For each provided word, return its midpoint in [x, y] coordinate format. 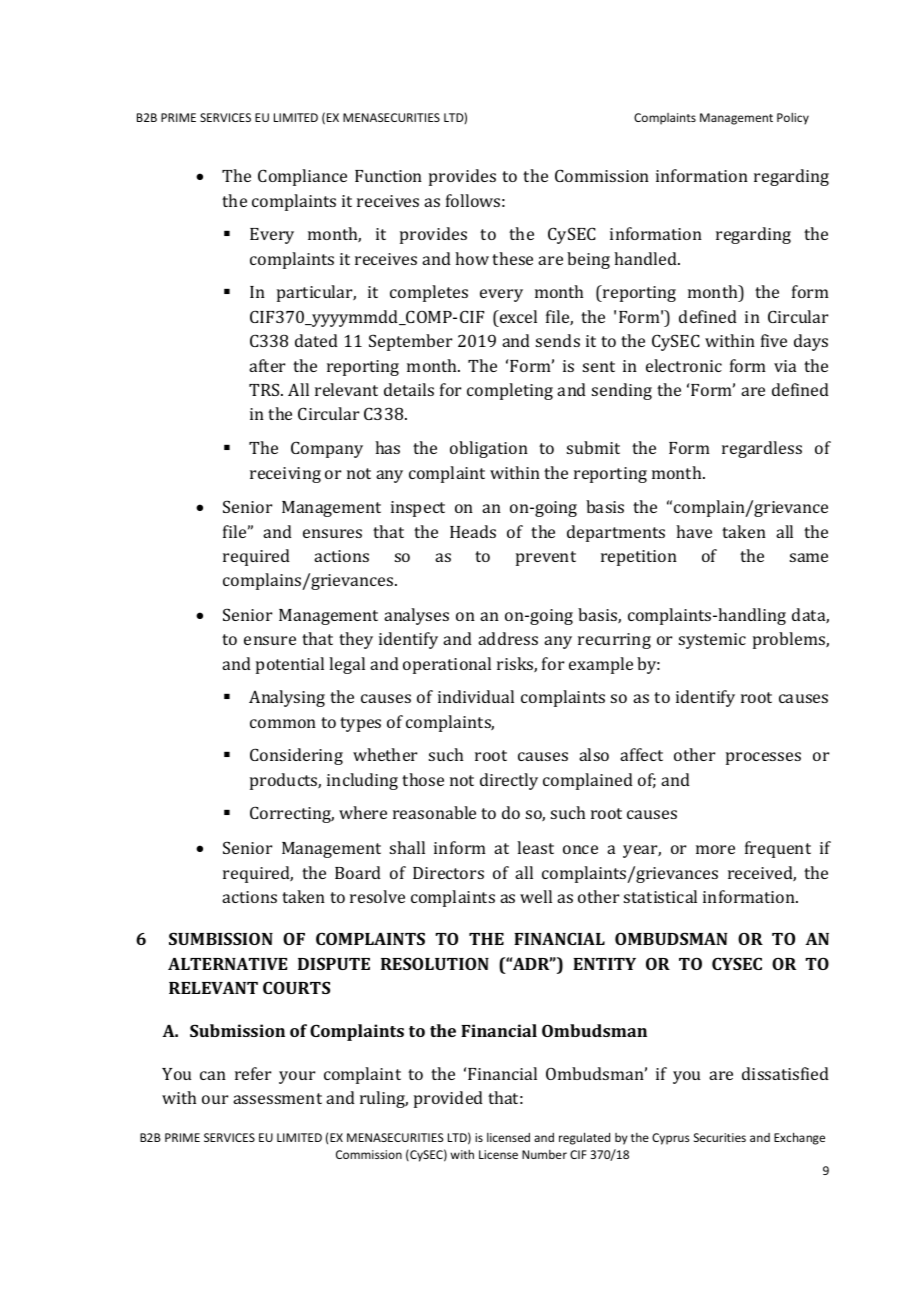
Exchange [799, 1138]
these [512, 258]
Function [388, 176]
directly [509, 781]
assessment [277, 1098]
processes [763, 758]
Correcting [292, 814]
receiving [285, 475]
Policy [793, 118]
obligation [489, 449]
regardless [762, 449]
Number [544, 1154]
